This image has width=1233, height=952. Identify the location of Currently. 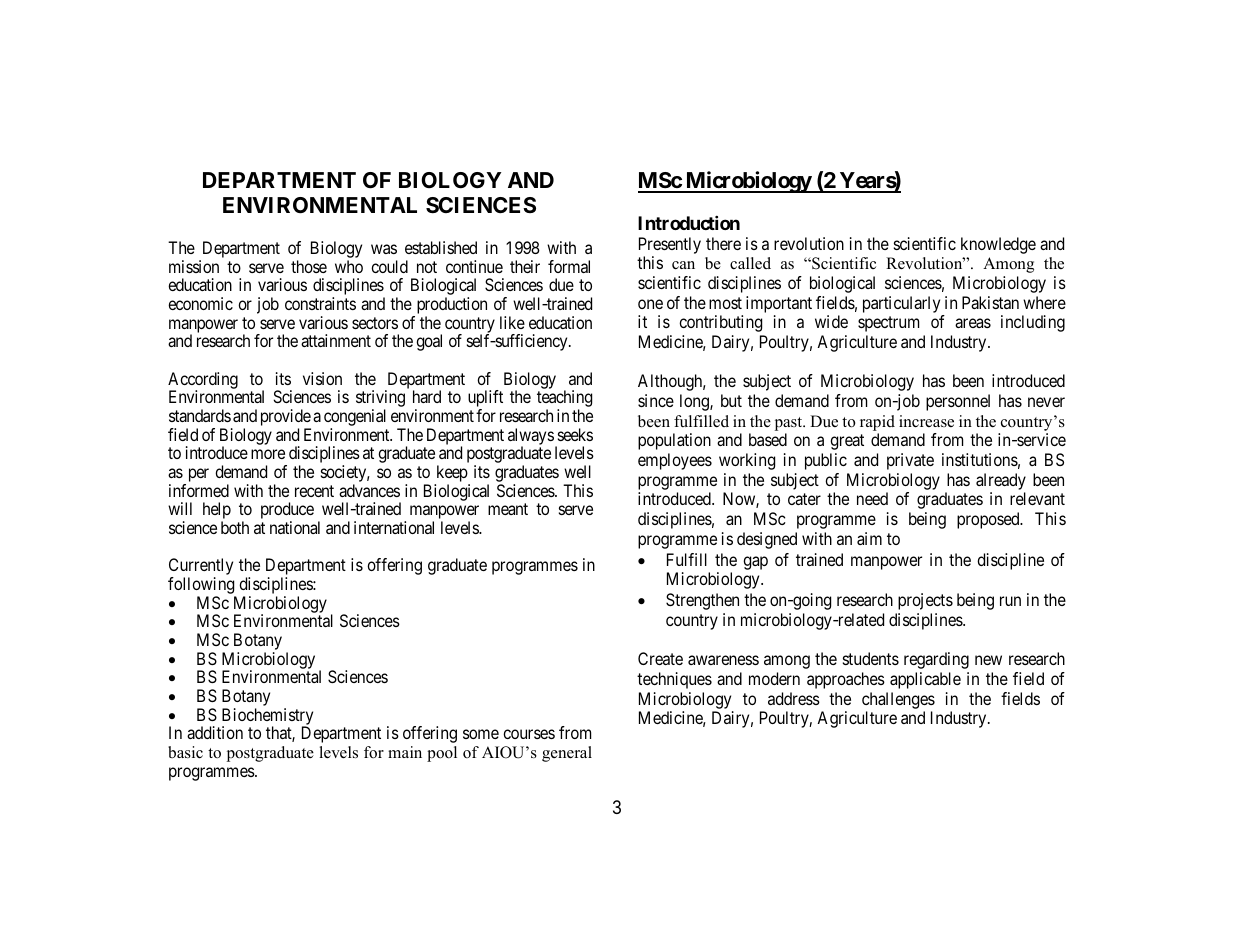
(201, 568).
